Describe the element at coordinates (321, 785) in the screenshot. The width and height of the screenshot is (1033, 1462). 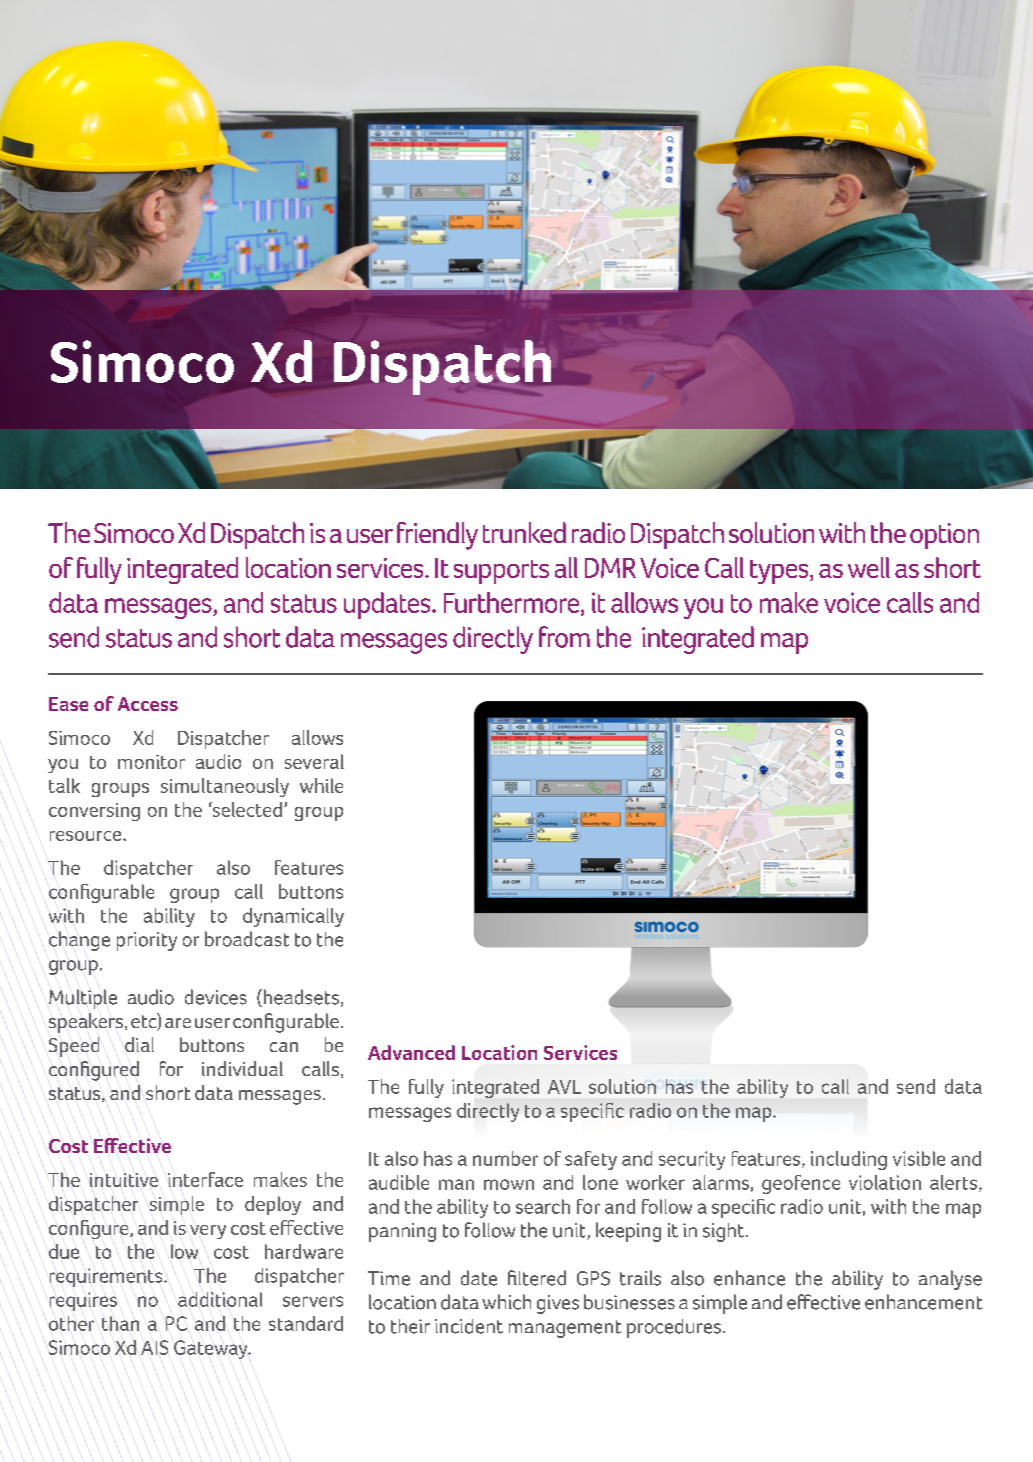
I see `while` at that location.
